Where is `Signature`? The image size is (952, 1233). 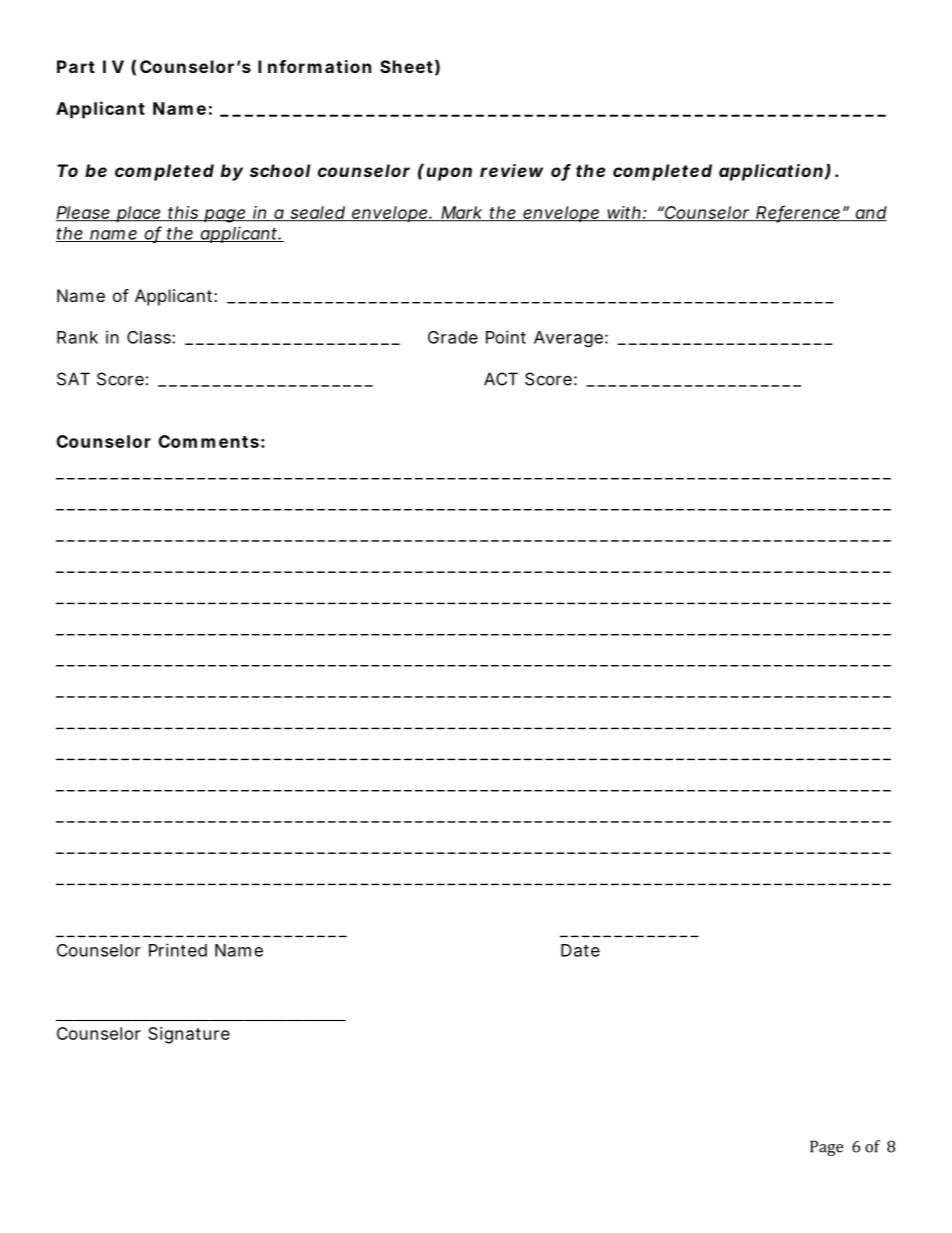 Signature is located at coordinates (189, 1035).
